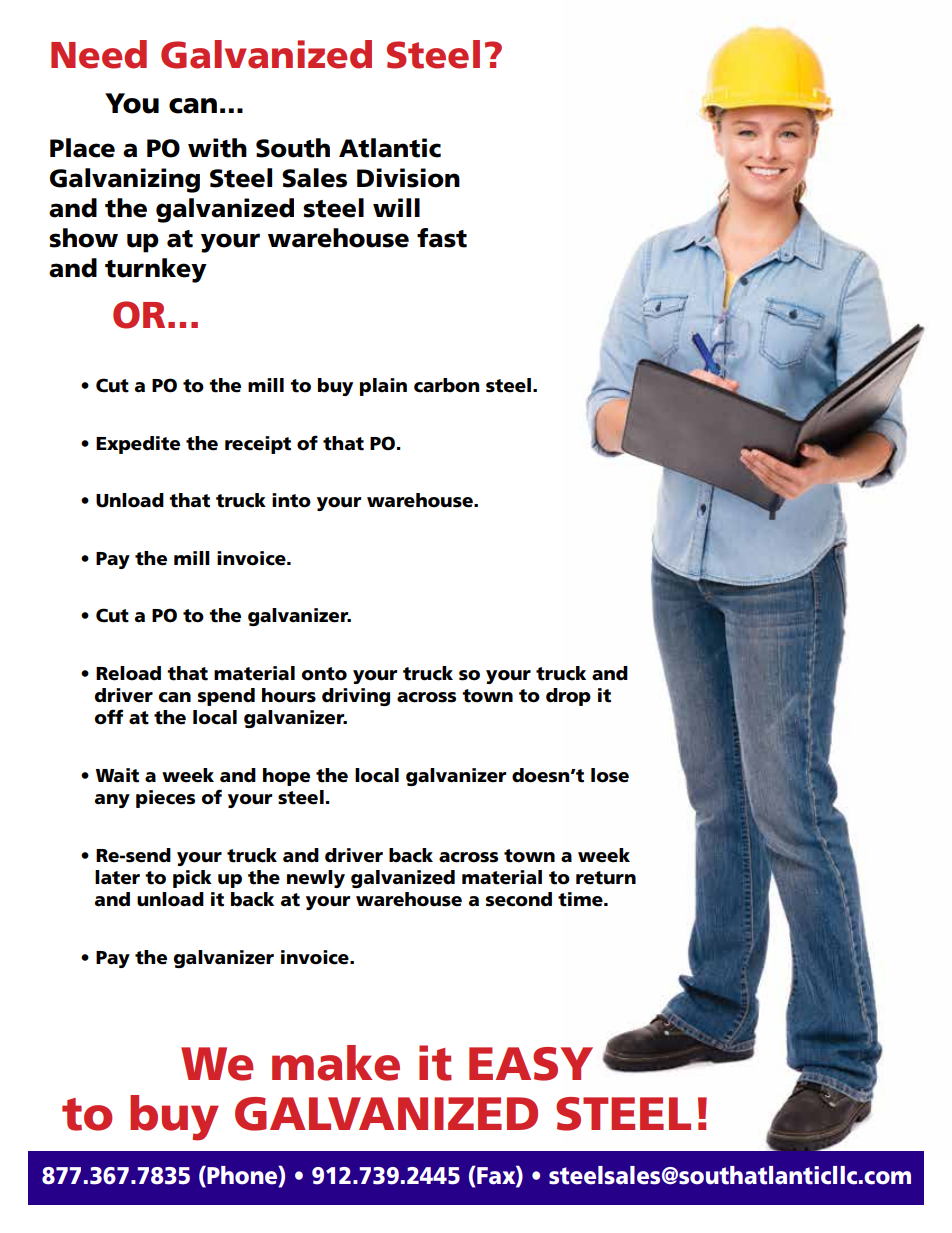 This screenshot has width=952, height=1233. I want to click on Division, so click(408, 178).
